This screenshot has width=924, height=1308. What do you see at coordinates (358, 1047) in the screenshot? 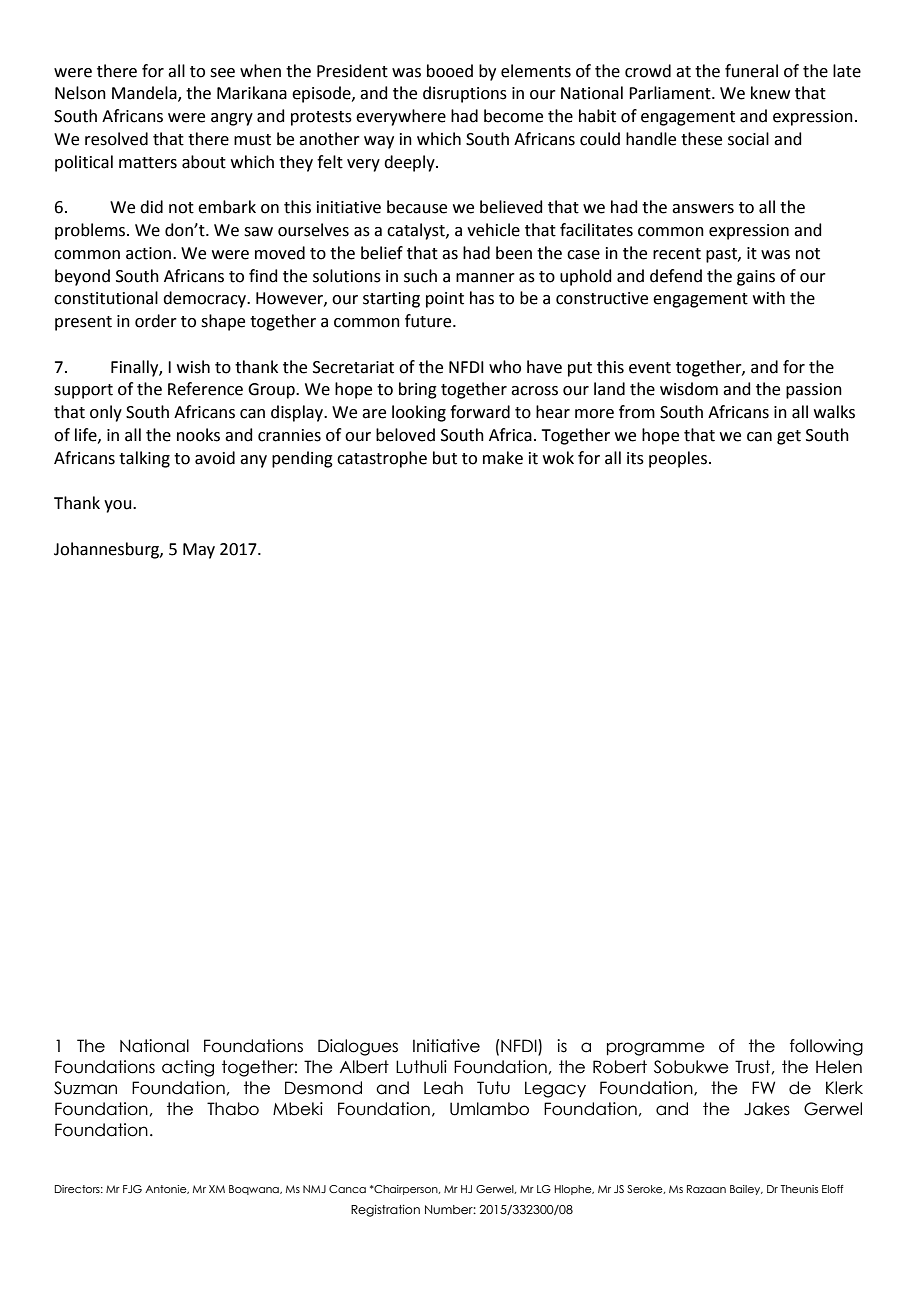
I see `Dialogues` at bounding box center [358, 1047].
